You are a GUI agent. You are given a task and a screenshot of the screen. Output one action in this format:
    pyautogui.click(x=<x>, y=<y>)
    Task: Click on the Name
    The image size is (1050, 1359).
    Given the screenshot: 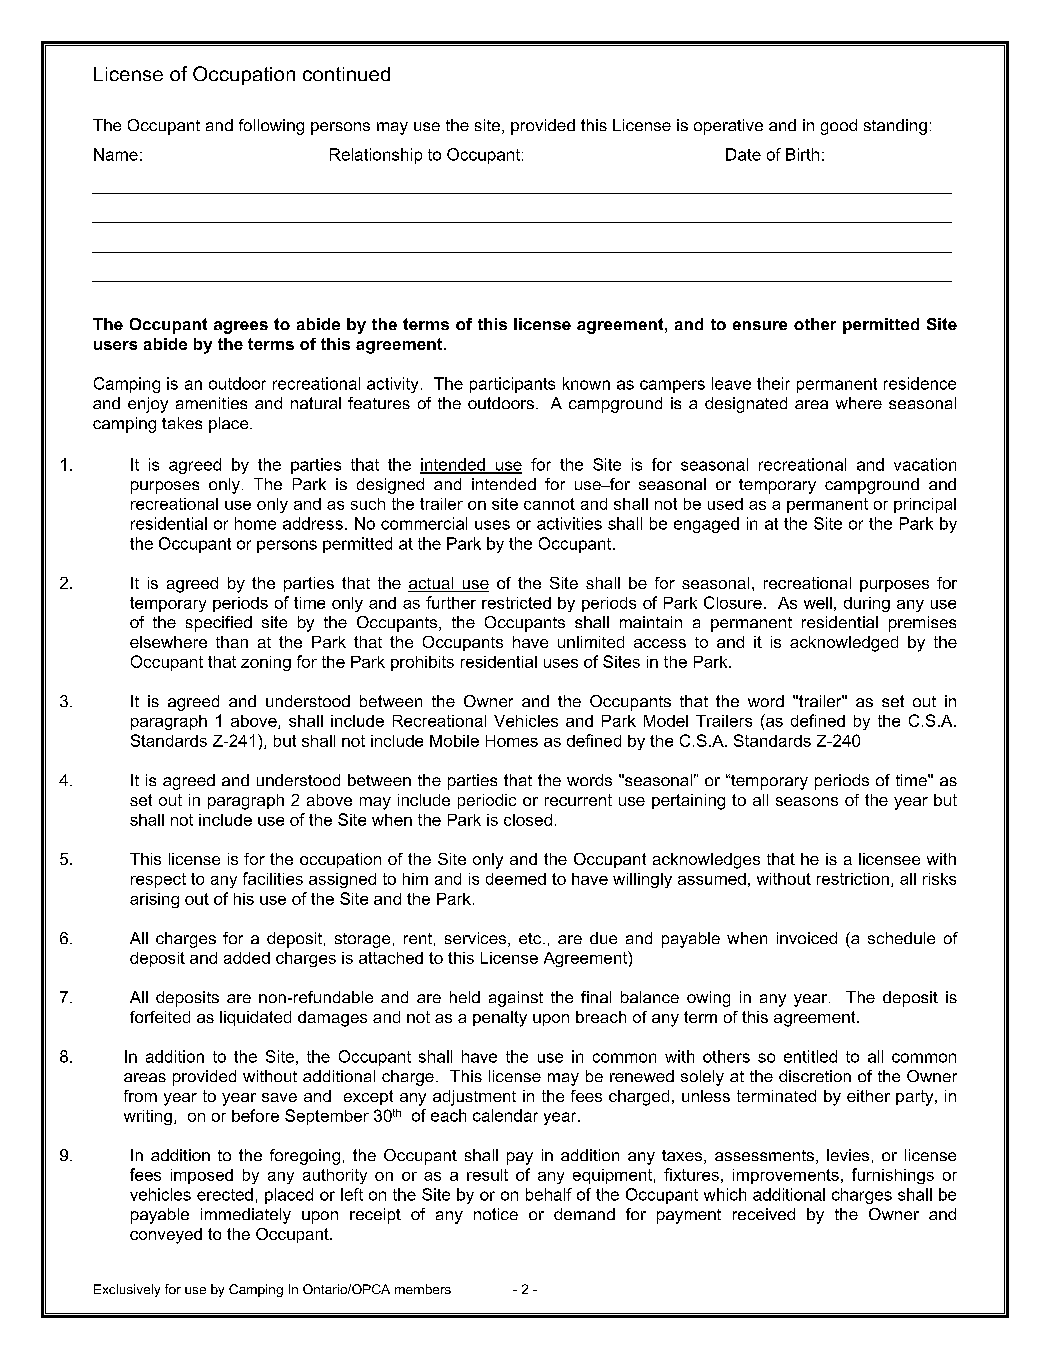 What is the action you would take?
    pyautogui.click(x=116, y=154)
